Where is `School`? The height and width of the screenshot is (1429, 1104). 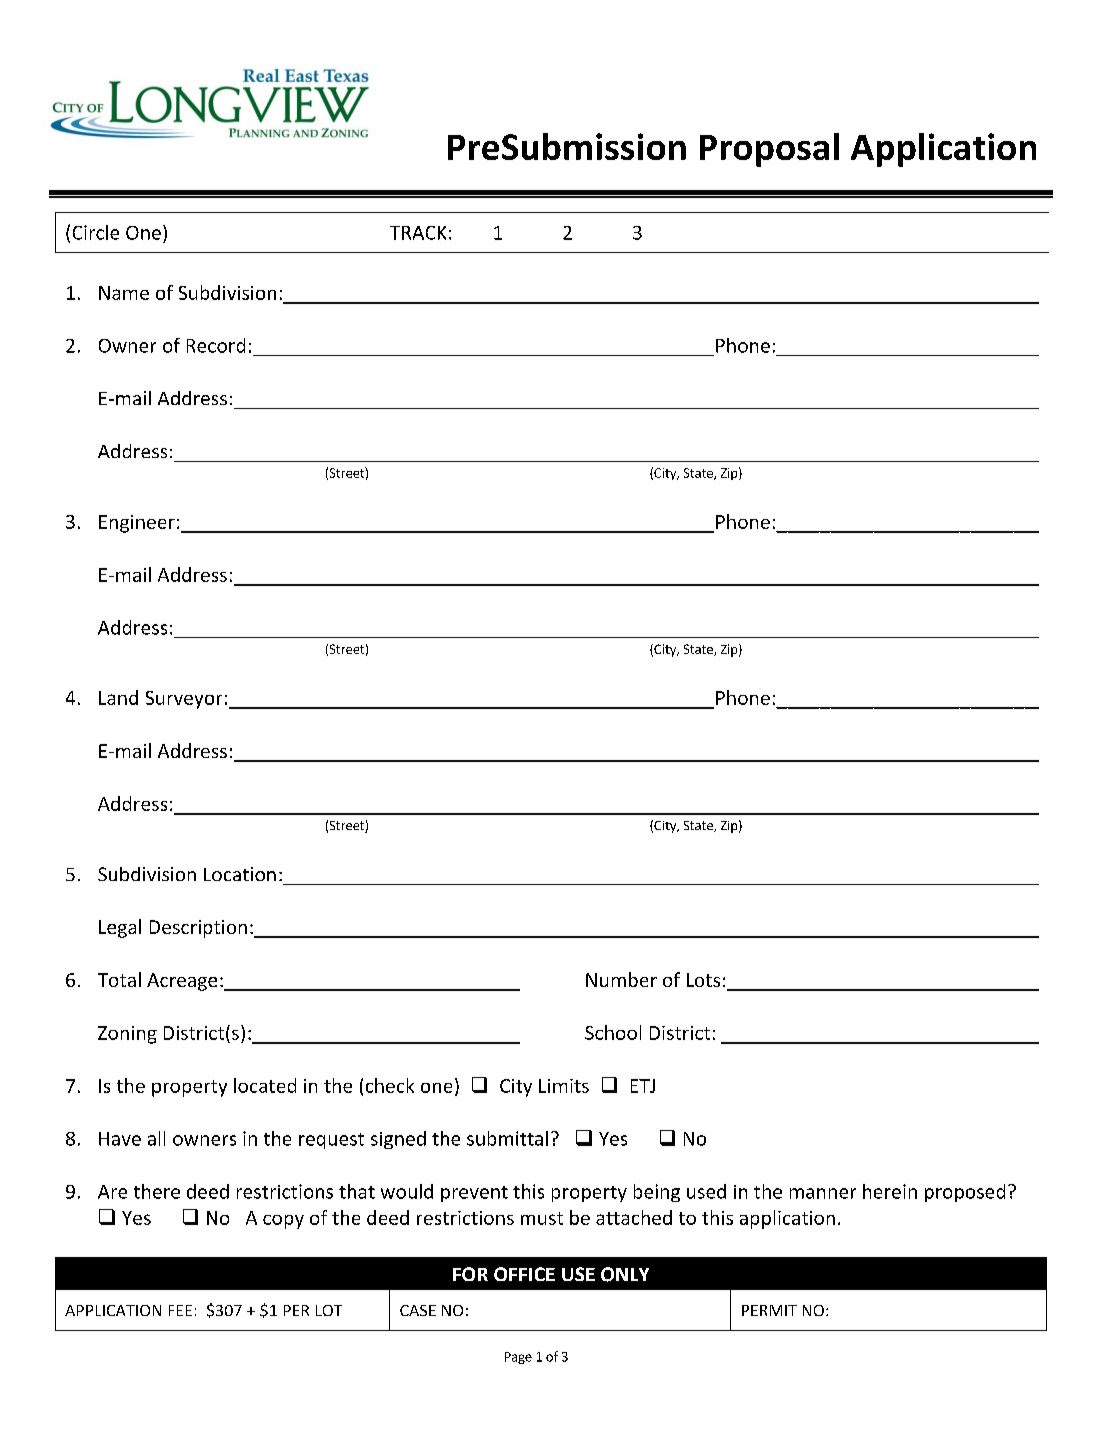 School is located at coordinates (613, 1032).
